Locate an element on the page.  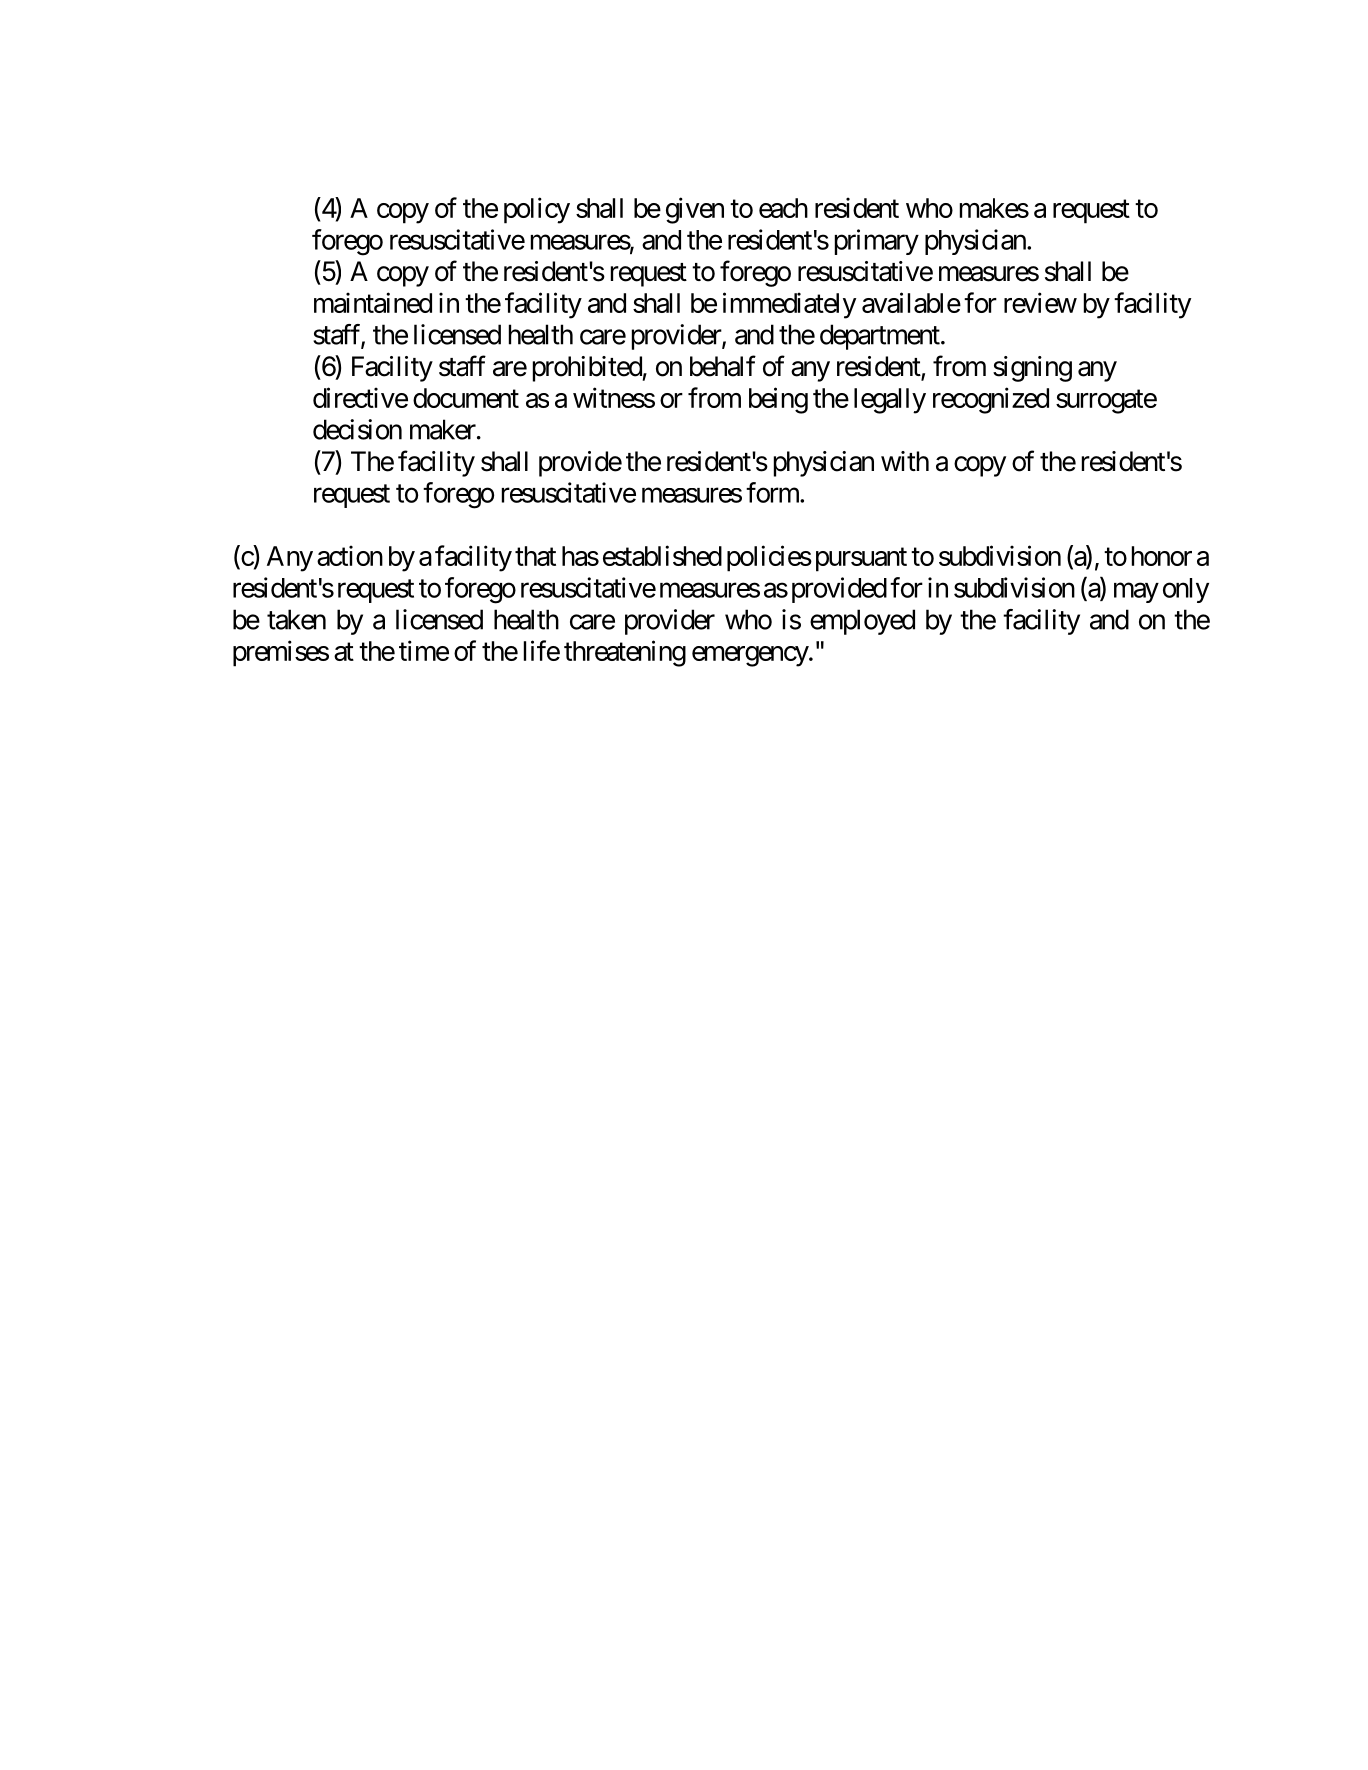
maker is located at coordinates (443, 429).
